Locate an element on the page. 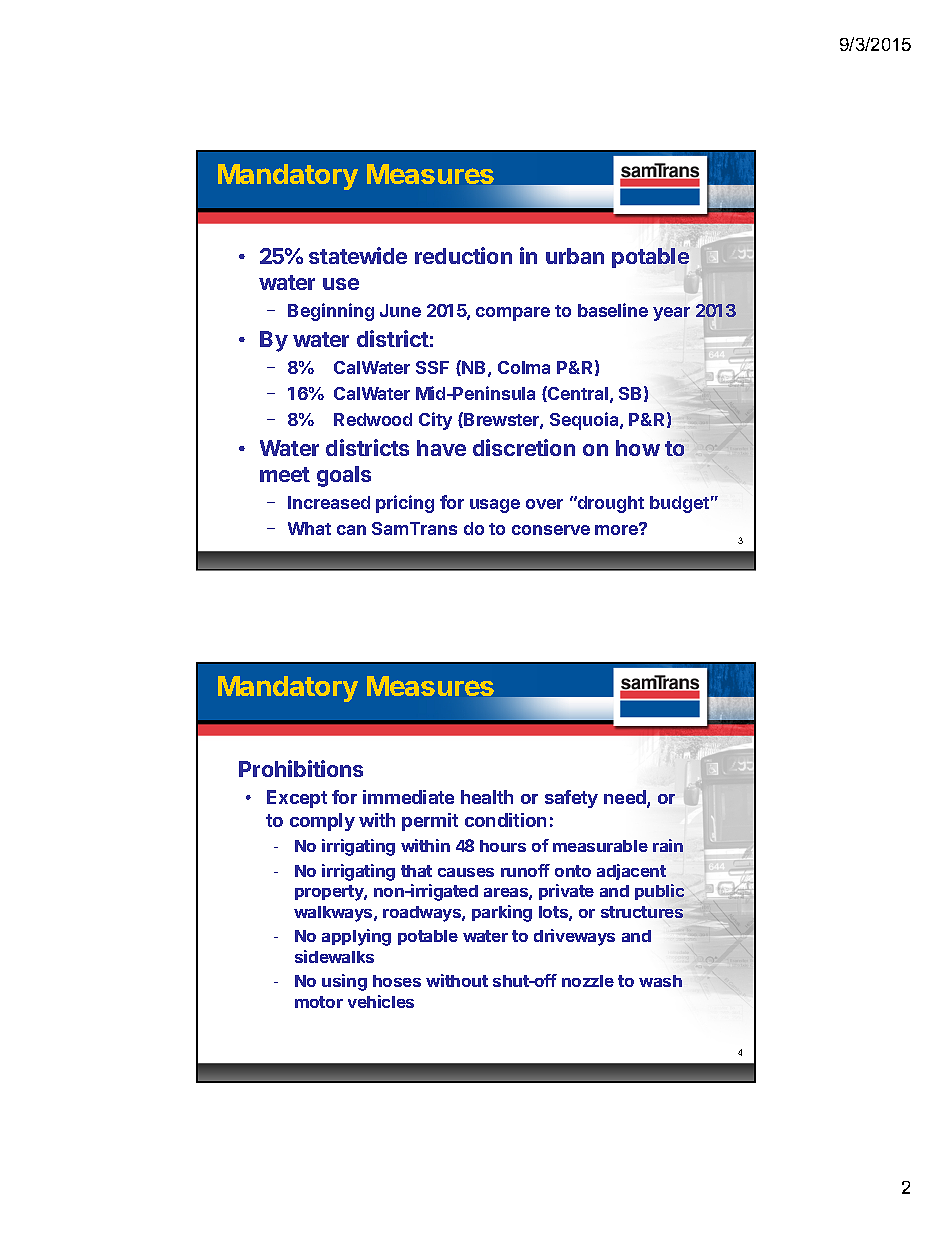 The width and height of the page is (952, 1233). Increased is located at coordinates (329, 502).
